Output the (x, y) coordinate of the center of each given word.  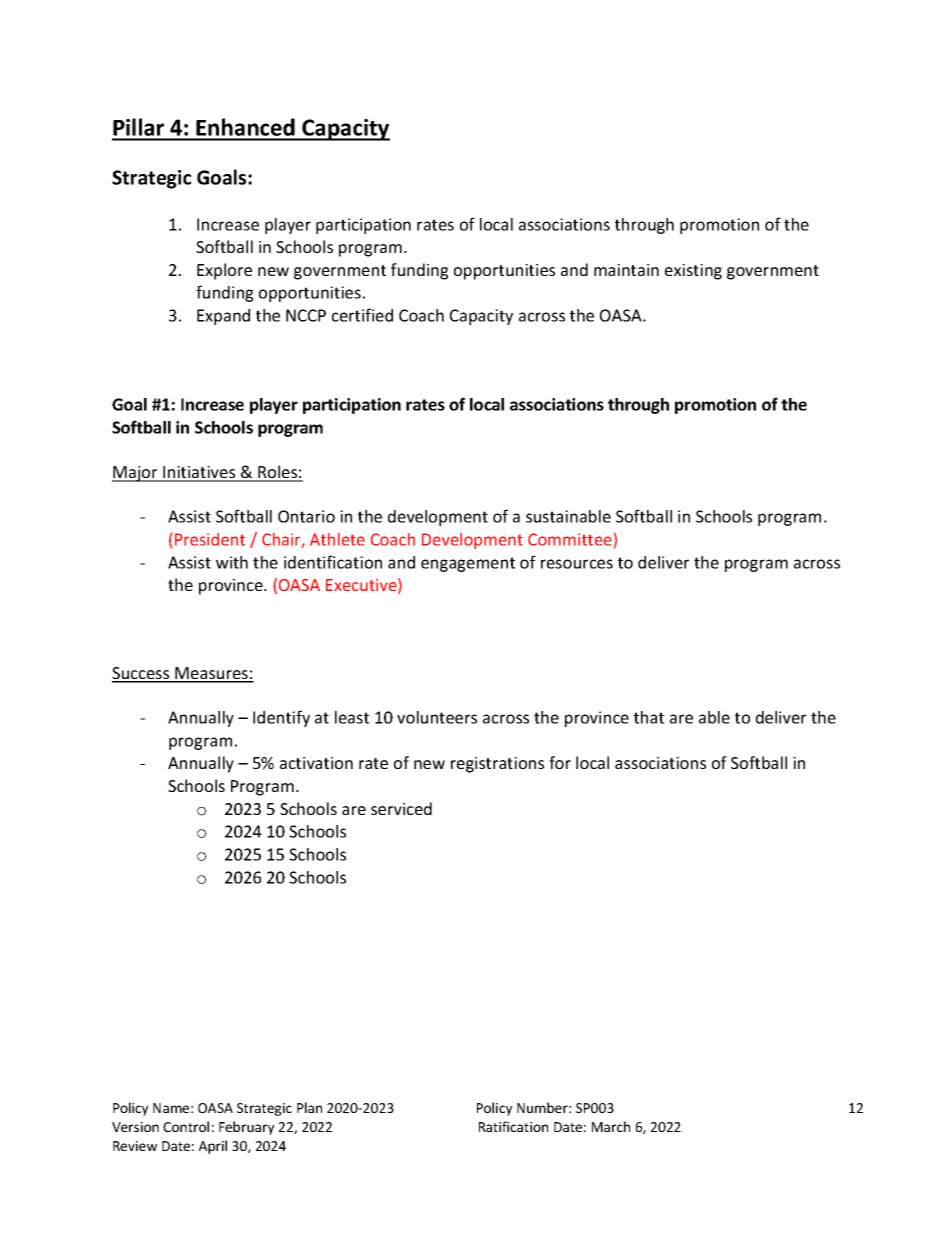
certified (362, 315)
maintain (626, 270)
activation (316, 763)
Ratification (513, 1126)
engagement (468, 564)
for (560, 762)
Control (186, 1126)
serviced (401, 808)
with (232, 562)
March (611, 1126)
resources (577, 564)
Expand (223, 317)
